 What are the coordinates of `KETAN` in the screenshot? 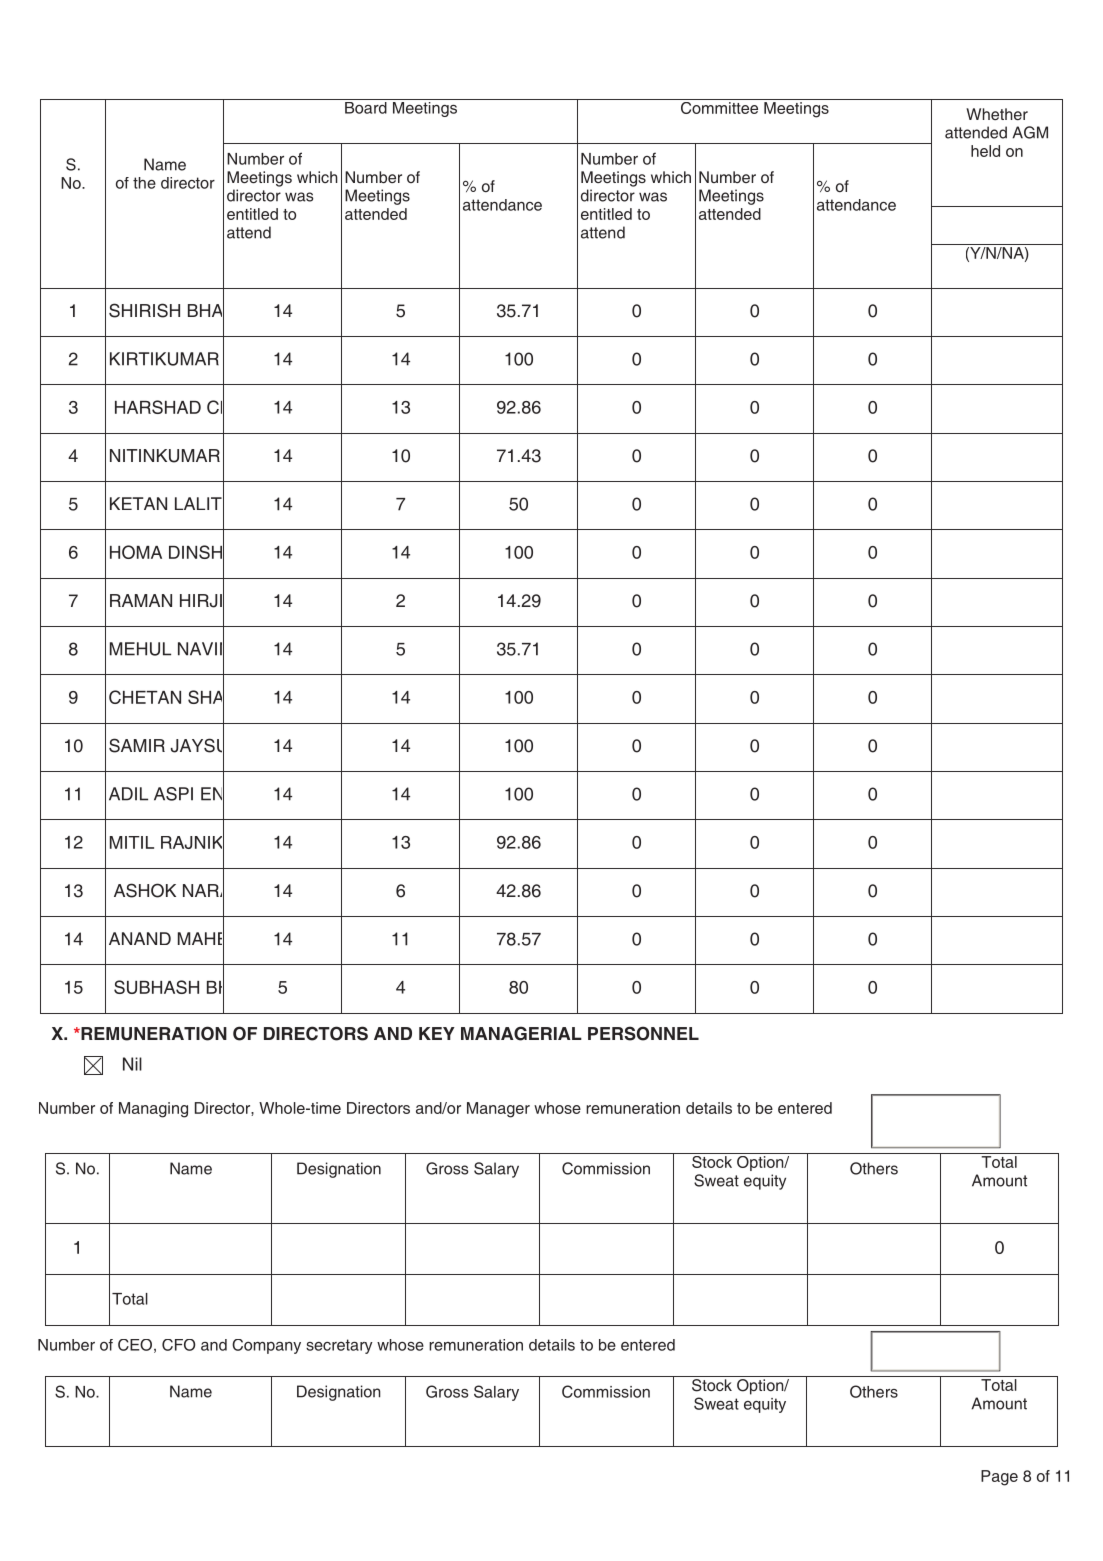 It's located at (138, 503).
